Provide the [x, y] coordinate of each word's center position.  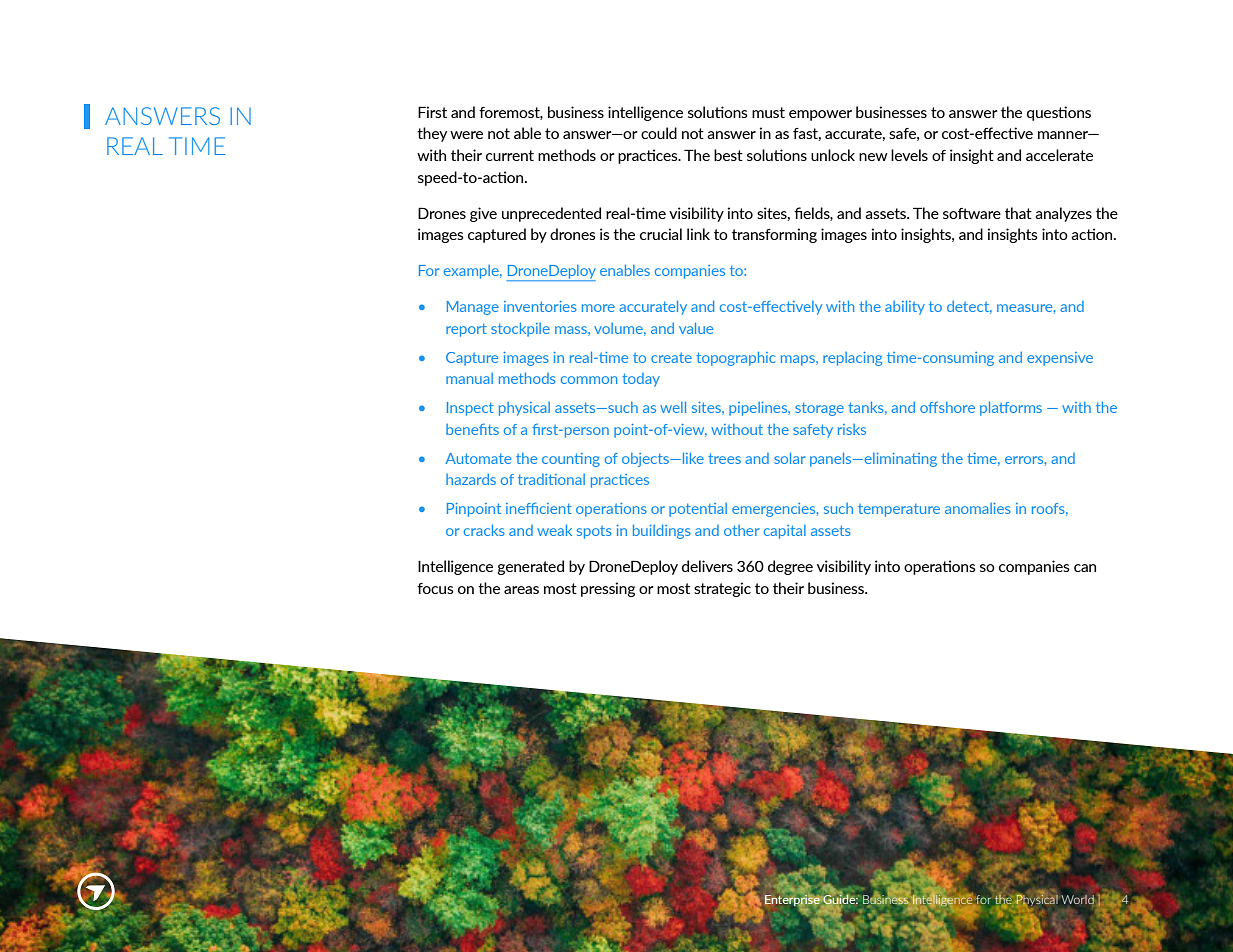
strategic [722, 589]
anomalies [978, 508]
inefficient [539, 508]
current [510, 155]
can [1085, 568]
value [696, 328]
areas [521, 590]
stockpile [520, 330]
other [741, 530]
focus [435, 588]
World [1077, 899]
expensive [1060, 359]
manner [1064, 135]
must [768, 112]
